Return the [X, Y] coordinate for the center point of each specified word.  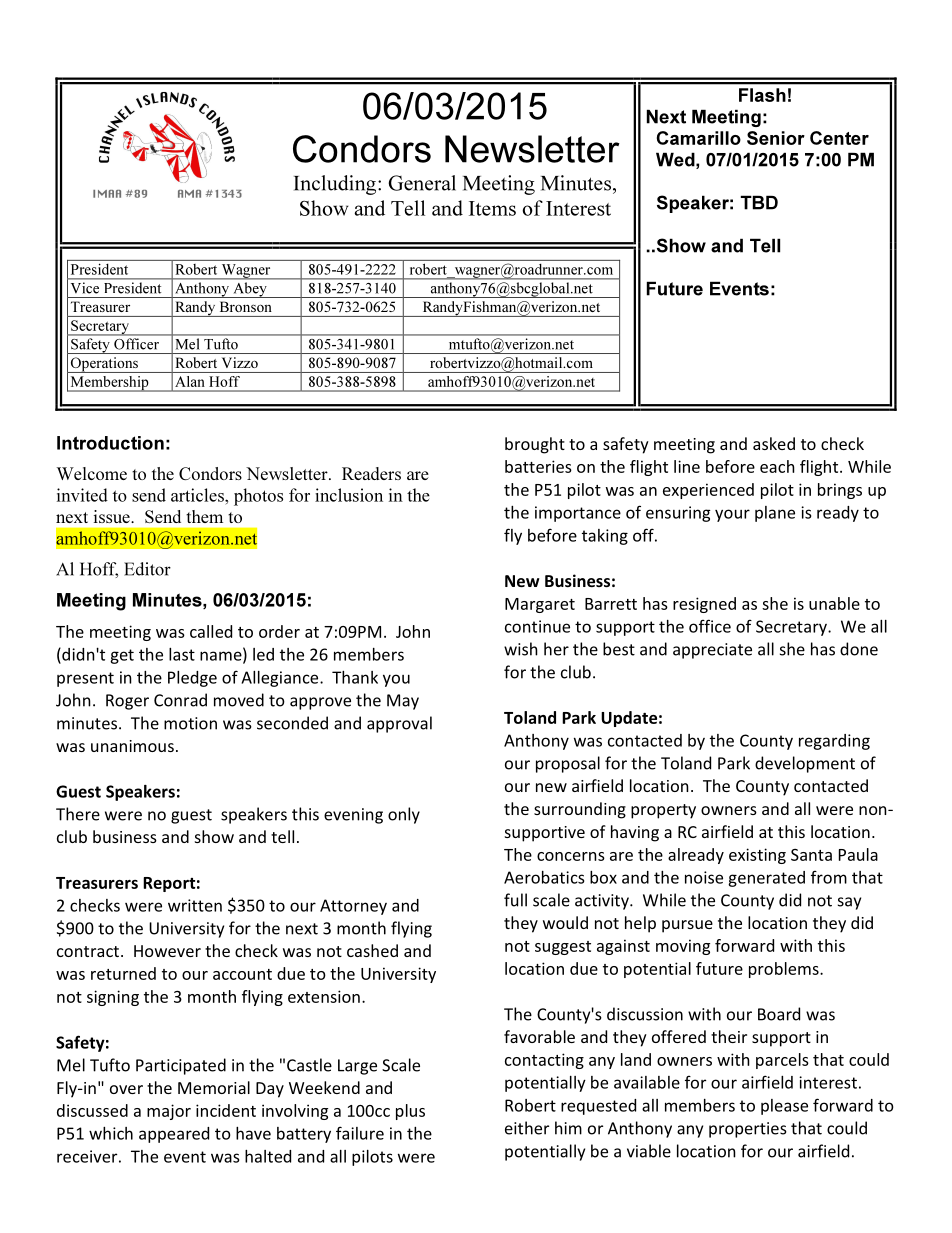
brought [535, 445]
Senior [776, 138]
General [422, 183]
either [527, 1128]
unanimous [132, 746]
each [777, 466]
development [805, 764]
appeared [174, 1135]
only [404, 815]
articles [198, 495]
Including [336, 185]
